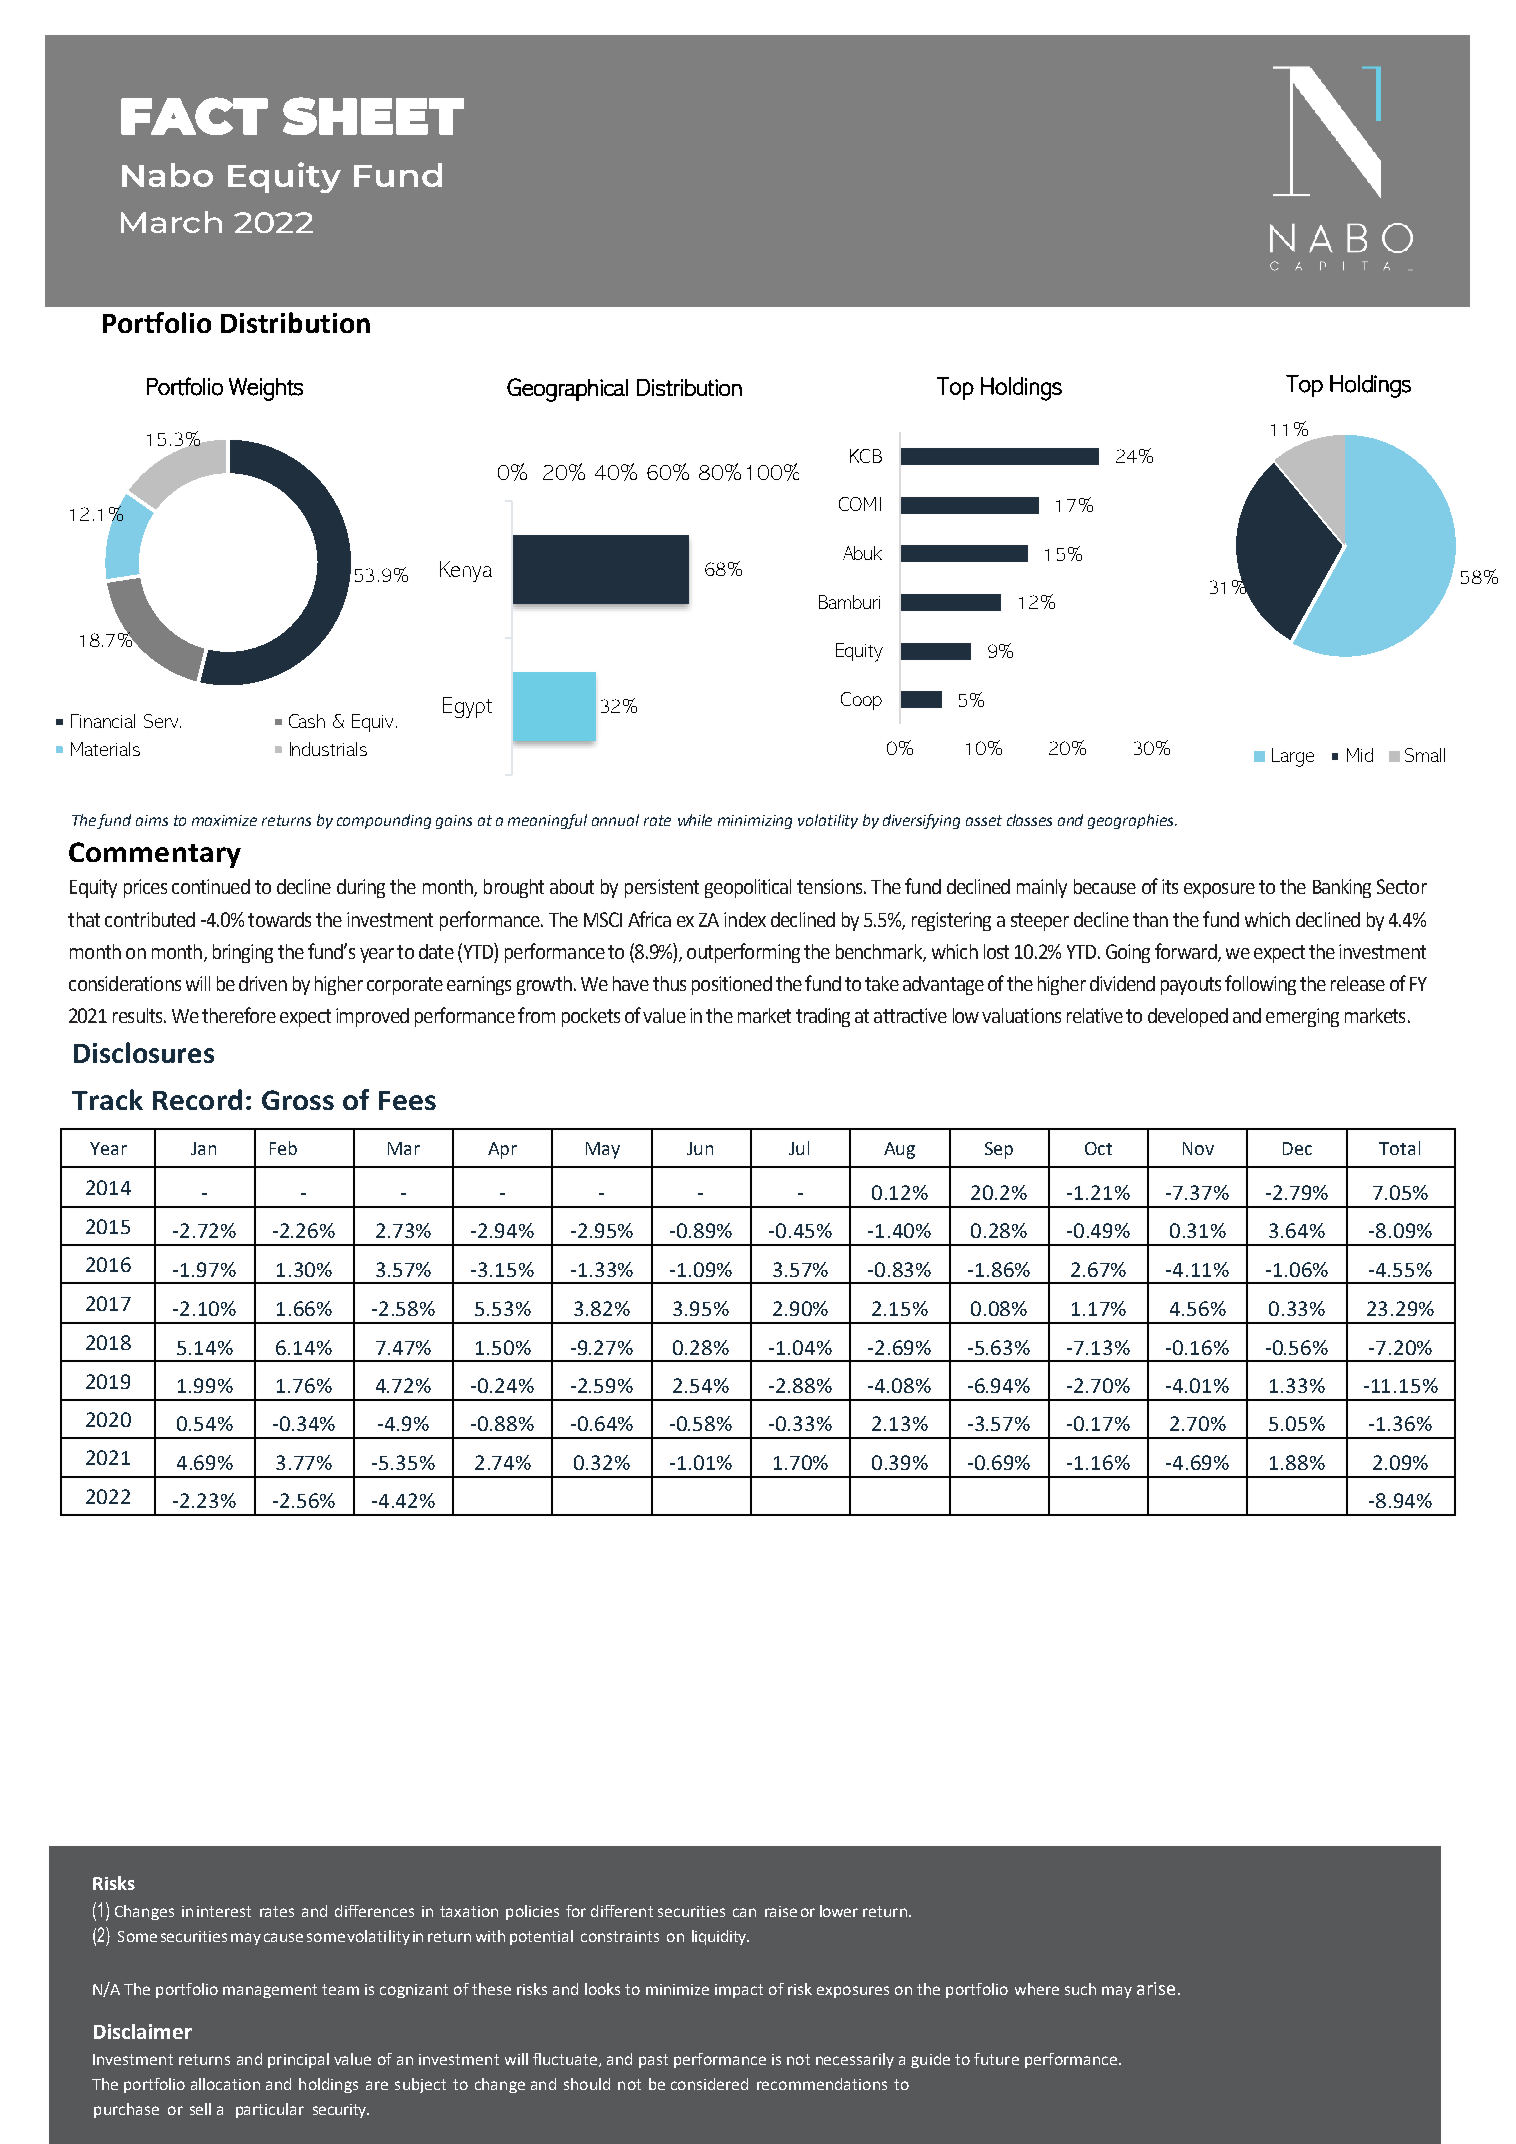 Image resolution: width=1516 pixels, height=2144 pixels. Describe the element at coordinates (799, 1148) in the screenshot. I see `Jul` at that location.
